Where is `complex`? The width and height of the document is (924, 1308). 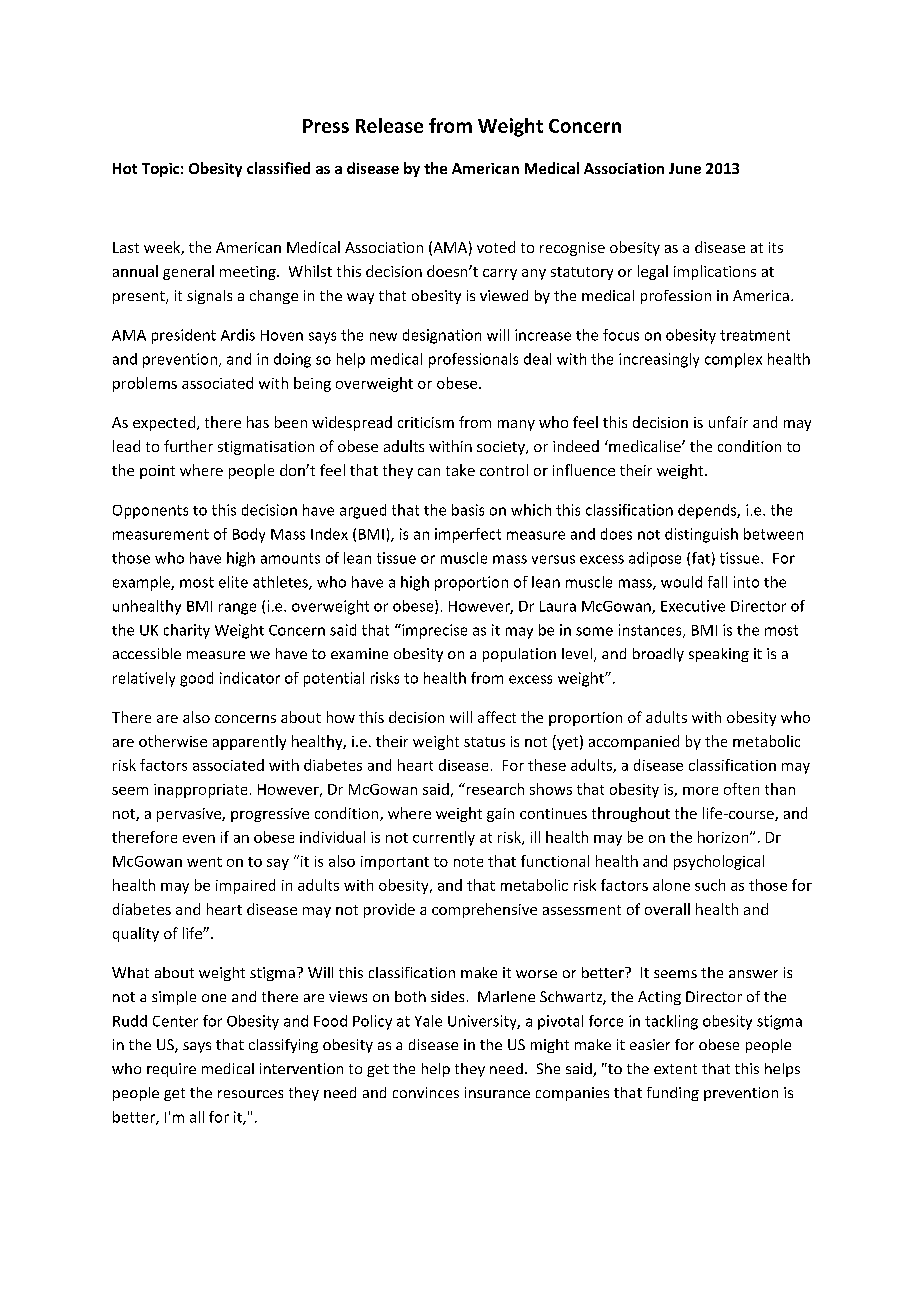
complex is located at coordinates (733, 360).
